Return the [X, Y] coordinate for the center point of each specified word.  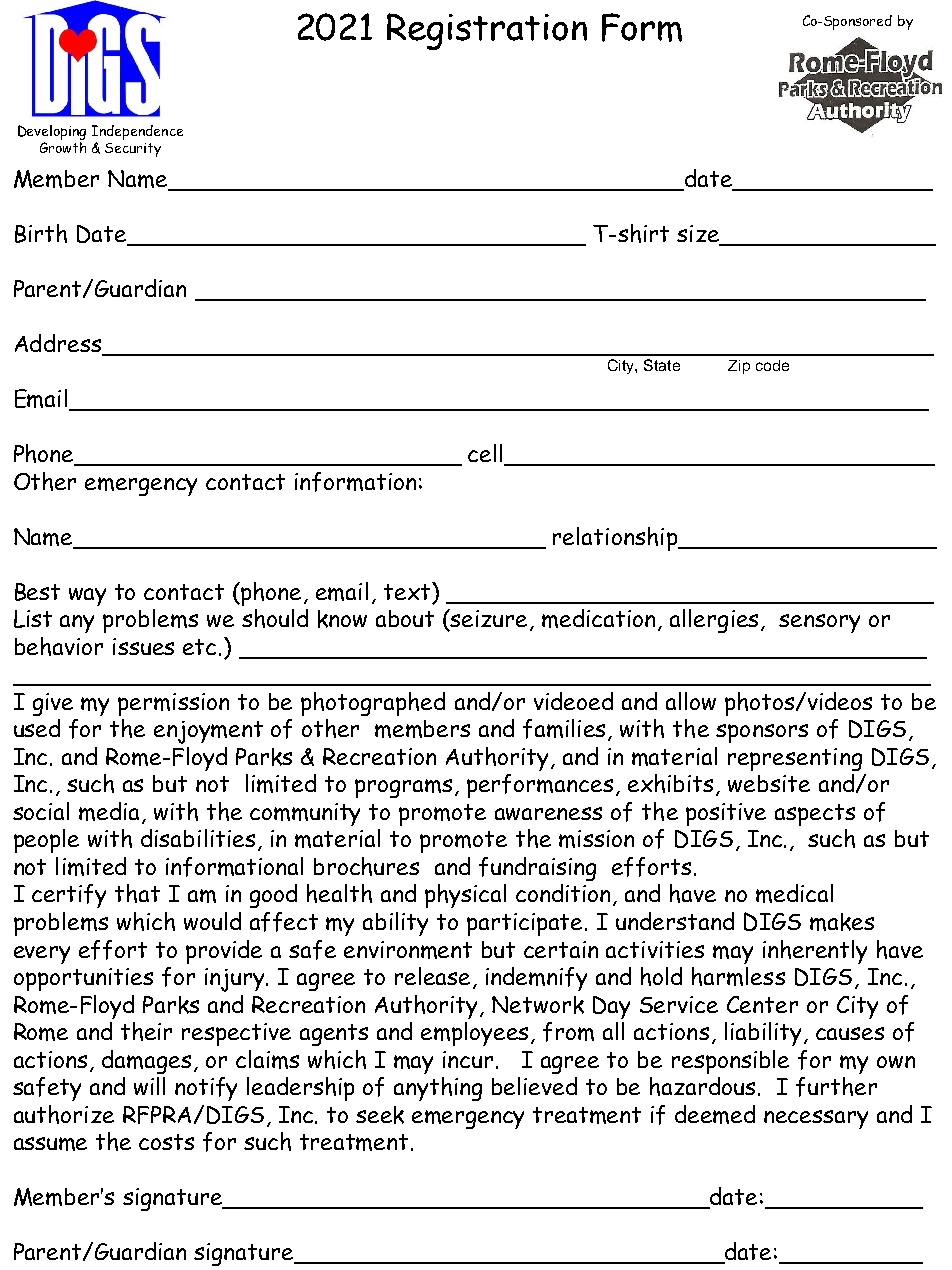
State [662, 365]
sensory [819, 623]
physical [465, 896]
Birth [41, 233]
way [87, 597]
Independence [137, 134]
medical [794, 893]
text [408, 591]
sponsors [762, 733]
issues [143, 646]
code [772, 365]
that [137, 893]
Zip [739, 367]
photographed [373, 704]
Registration [487, 31]
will [149, 1086]
